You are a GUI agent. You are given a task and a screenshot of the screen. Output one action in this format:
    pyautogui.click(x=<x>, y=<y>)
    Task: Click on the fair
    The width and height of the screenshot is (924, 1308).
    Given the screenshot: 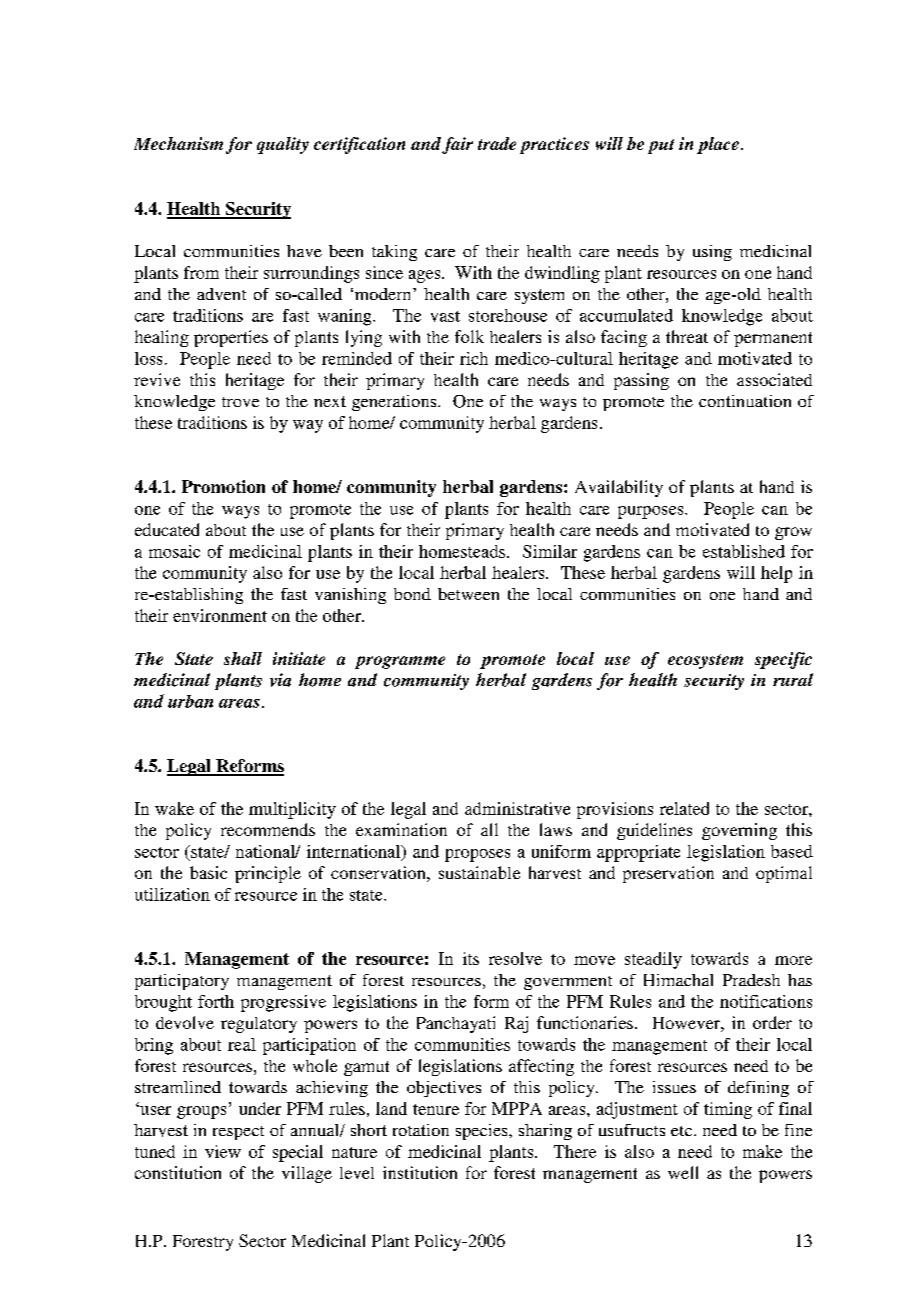 What is the action you would take?
    pyautogui.click(x=457, y=145)
